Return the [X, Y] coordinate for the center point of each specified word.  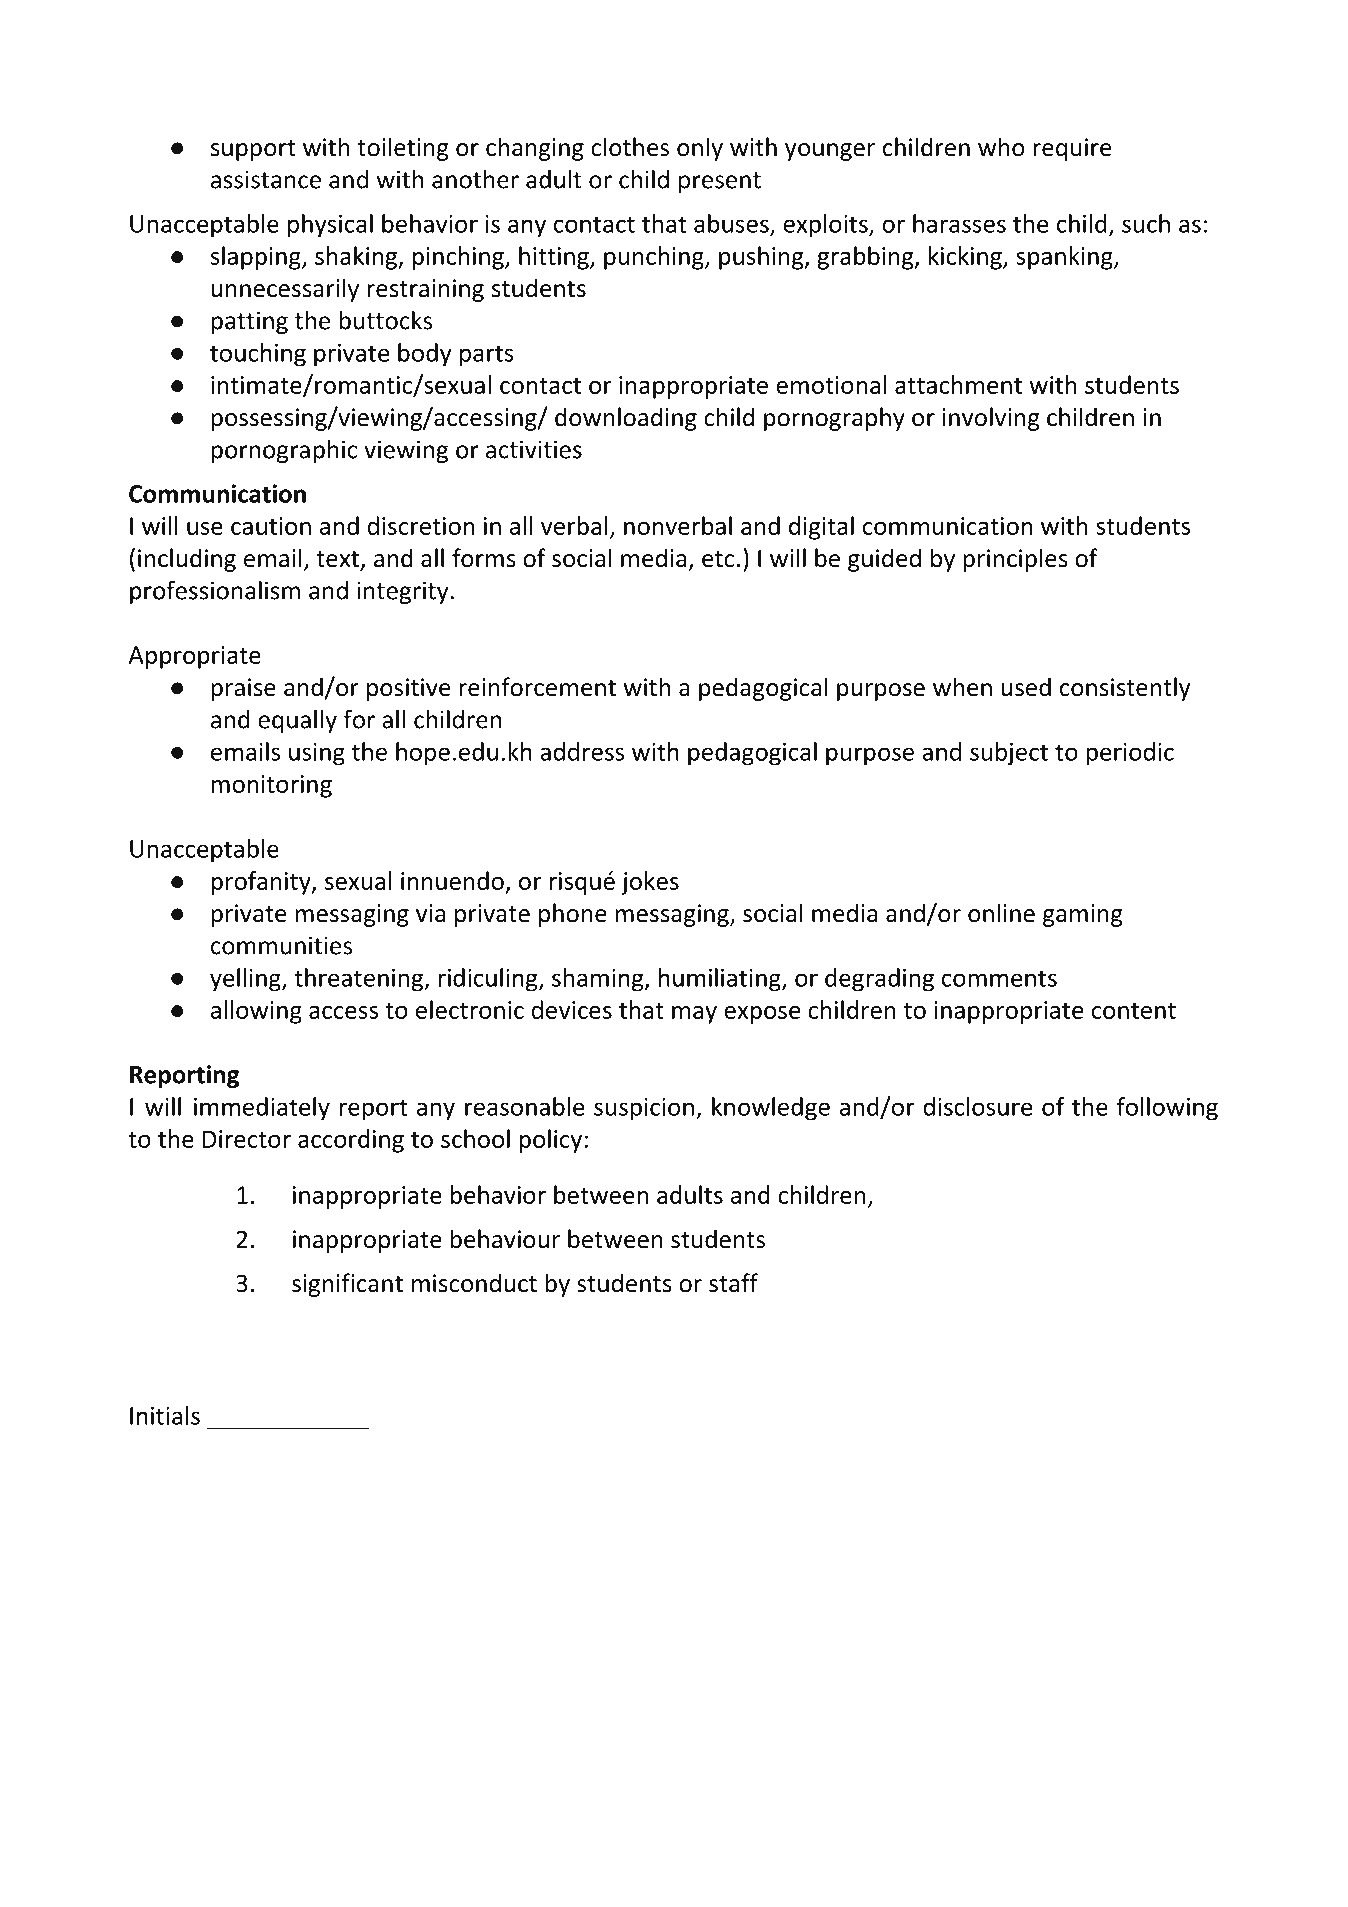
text [337, 559]
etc [718, 559]
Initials [165, 1415]
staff [733, 1283]
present [720, 182]
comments [999, 978]
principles [1015, 560]
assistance [266, 179]
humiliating [720, 980]
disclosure [978, 1106]
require [1072, 149]
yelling [246, 980]
